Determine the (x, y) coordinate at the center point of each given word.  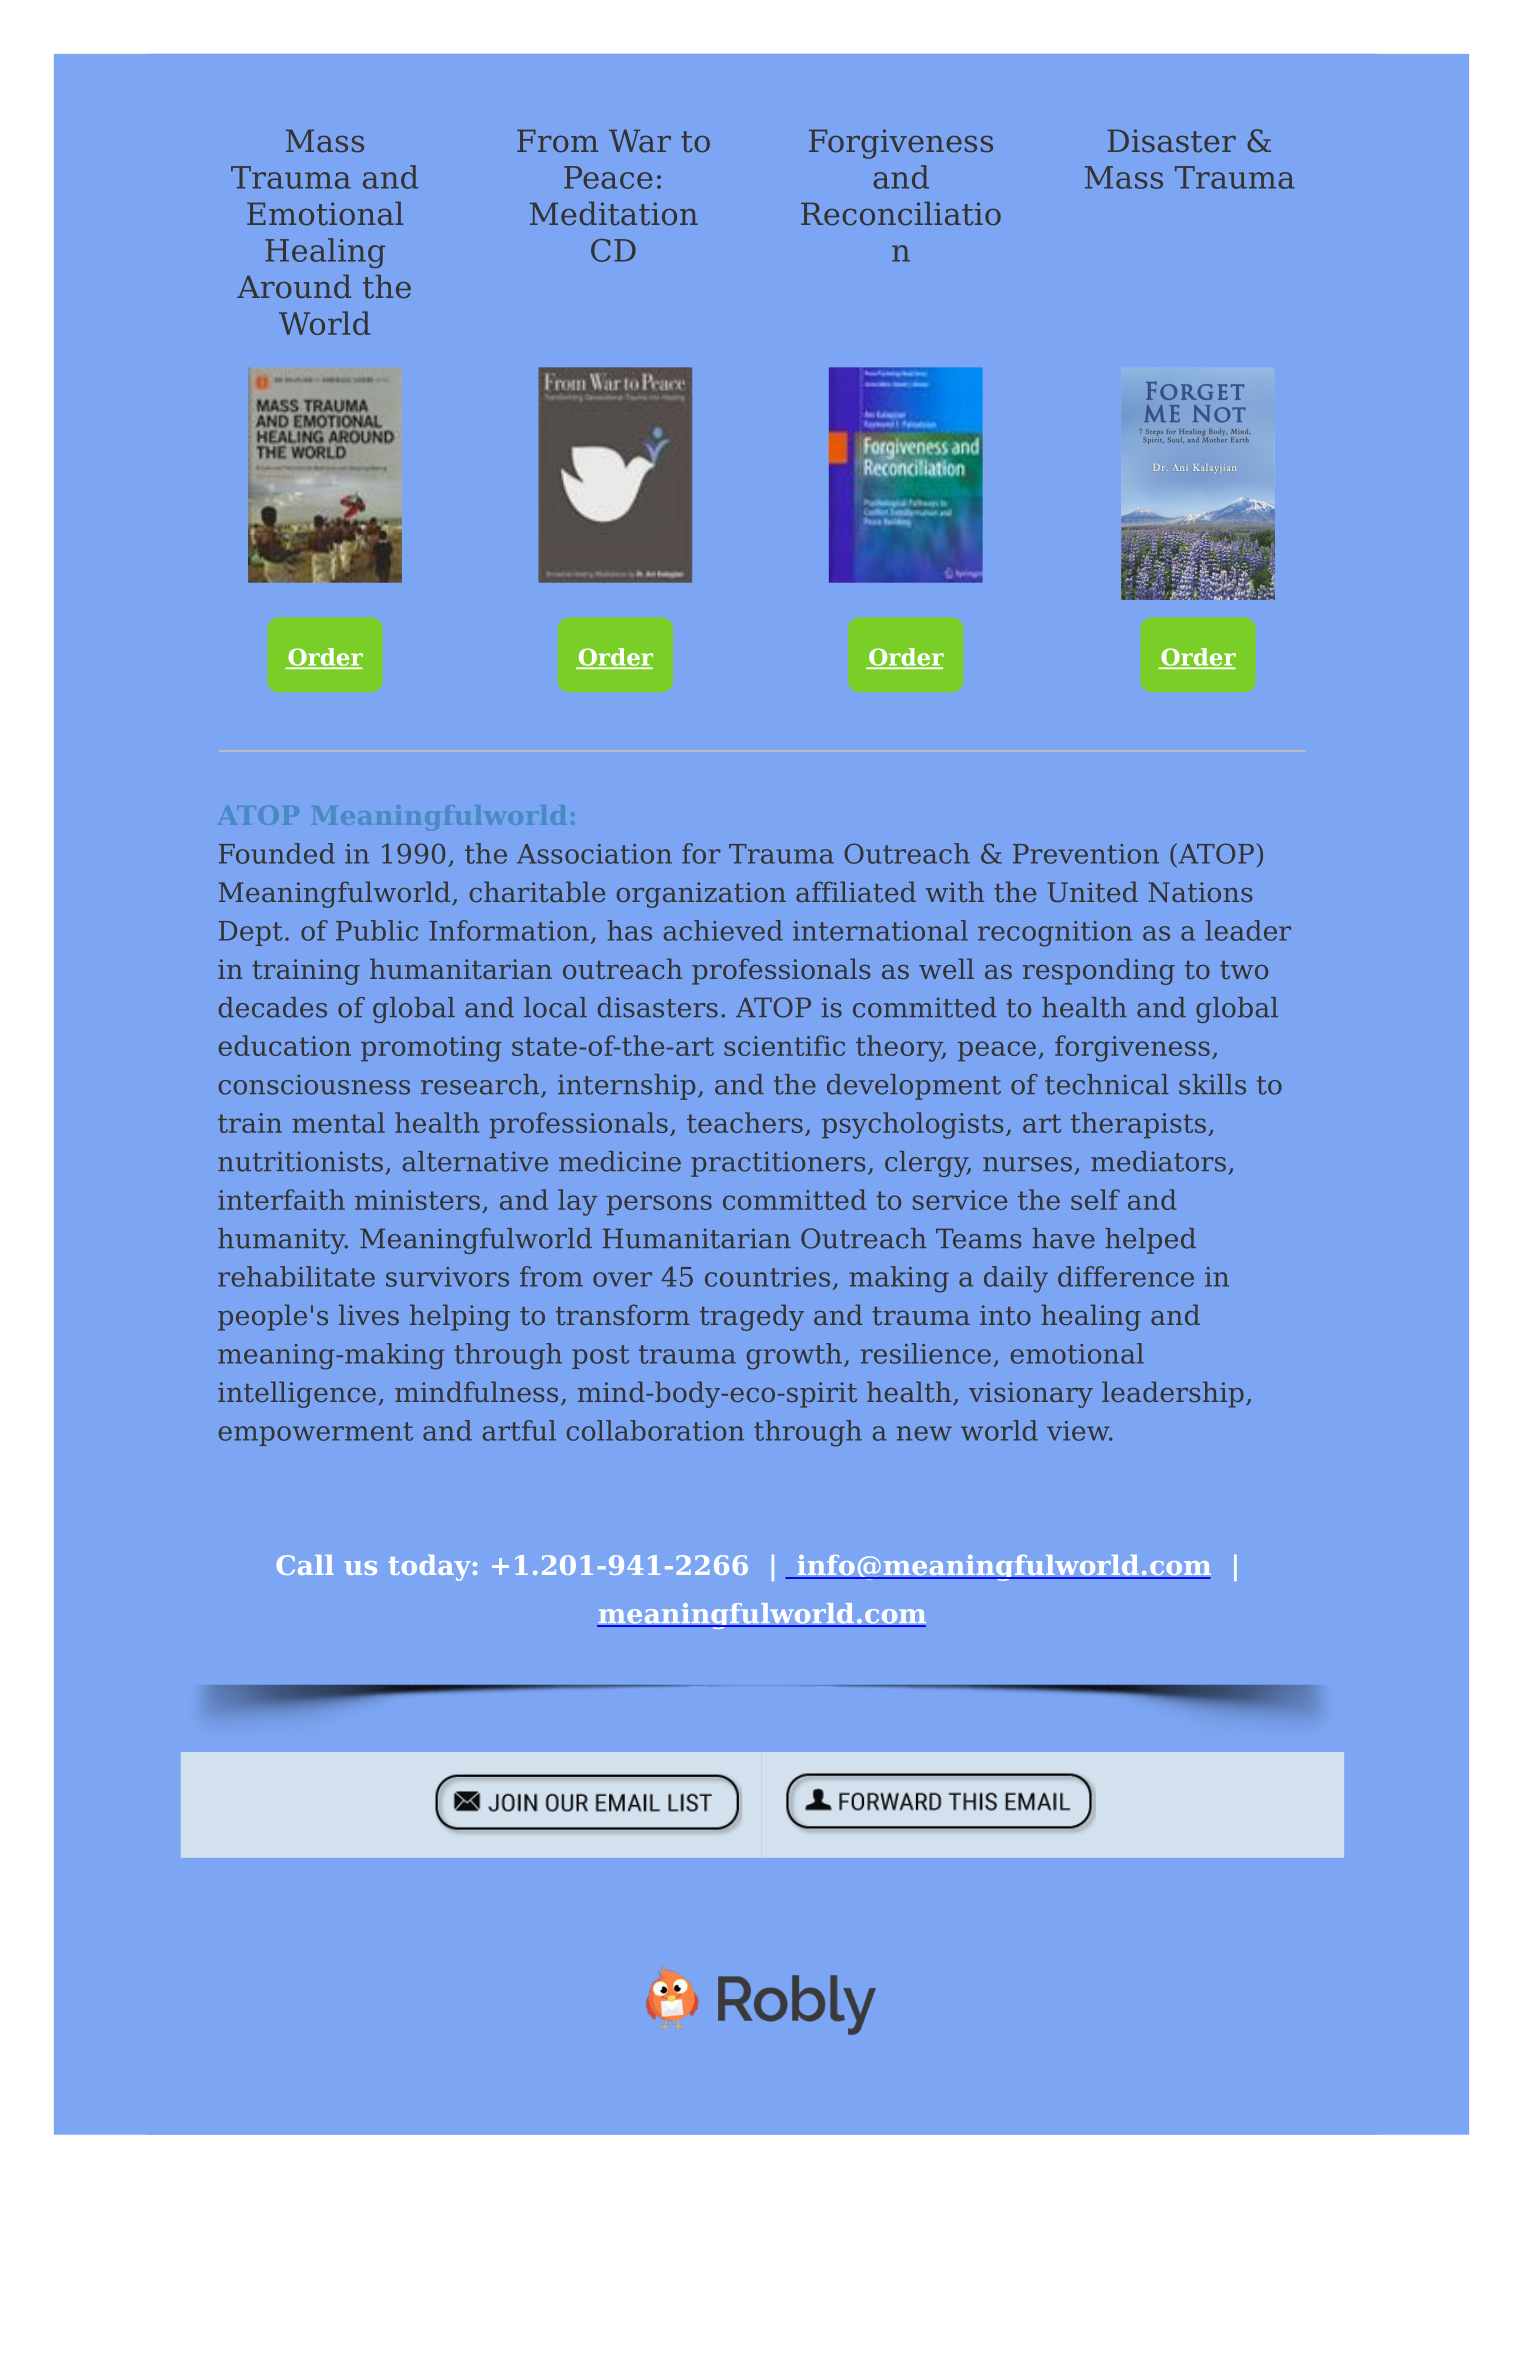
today (430, 1568)
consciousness (314, 1084)
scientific (784, 1045)
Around (294, 287)
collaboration (655, 1430)
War (640, 141)
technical (1107, 1084)
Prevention (1086, 854)
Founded (277, 853)
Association (594, 854)
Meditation (614, 214)
